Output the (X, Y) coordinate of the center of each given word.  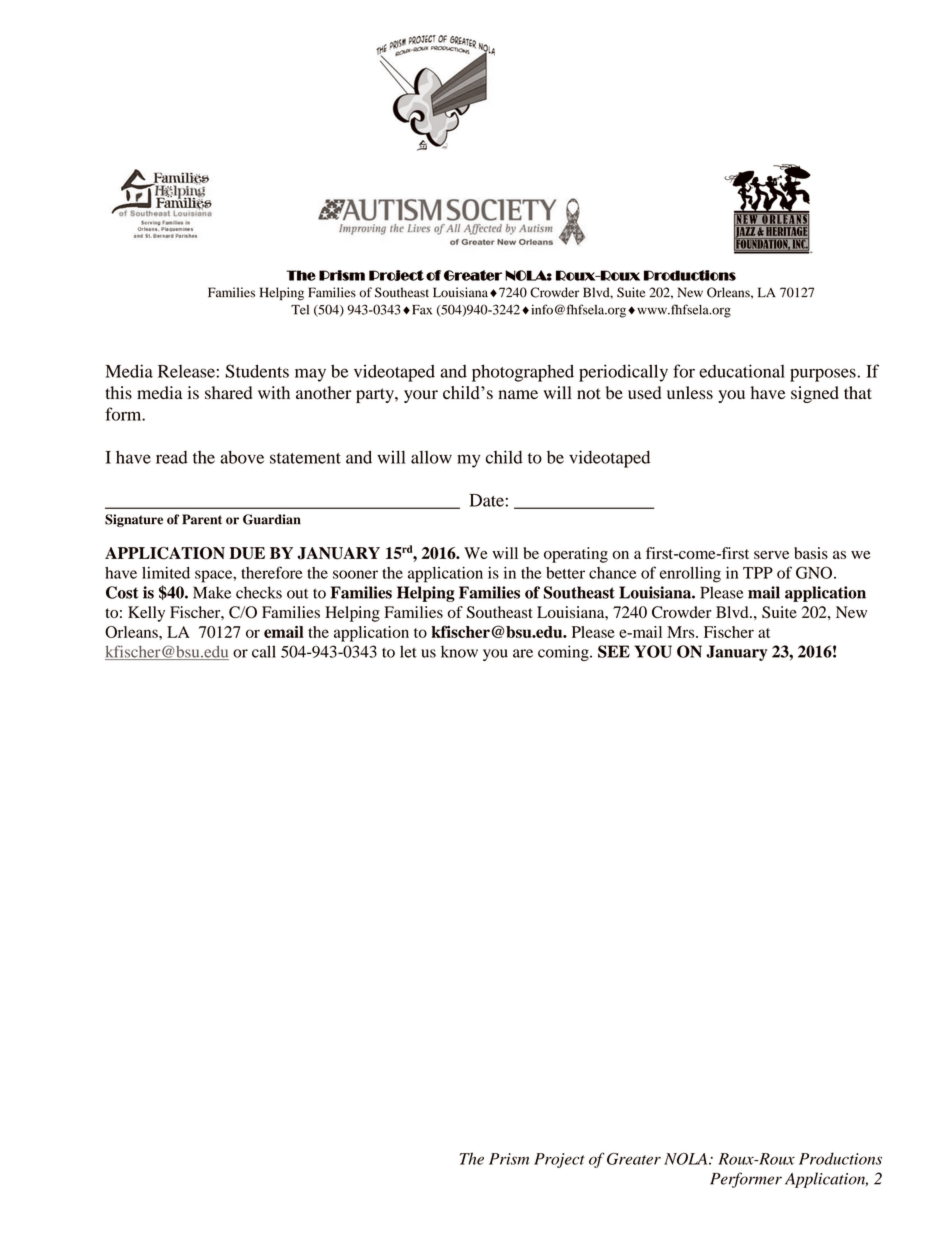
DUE (247, 553)
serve (771, 555)
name (518, 394)
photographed (523, 373)
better (565, 573)
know (459, 651)
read (172, 457)
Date (487, 500)
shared (228, 392)
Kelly (146, 614)
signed (815, 394)
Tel (300, 310)
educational (742, 371)
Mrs (682, 632)
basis (811, 553)
